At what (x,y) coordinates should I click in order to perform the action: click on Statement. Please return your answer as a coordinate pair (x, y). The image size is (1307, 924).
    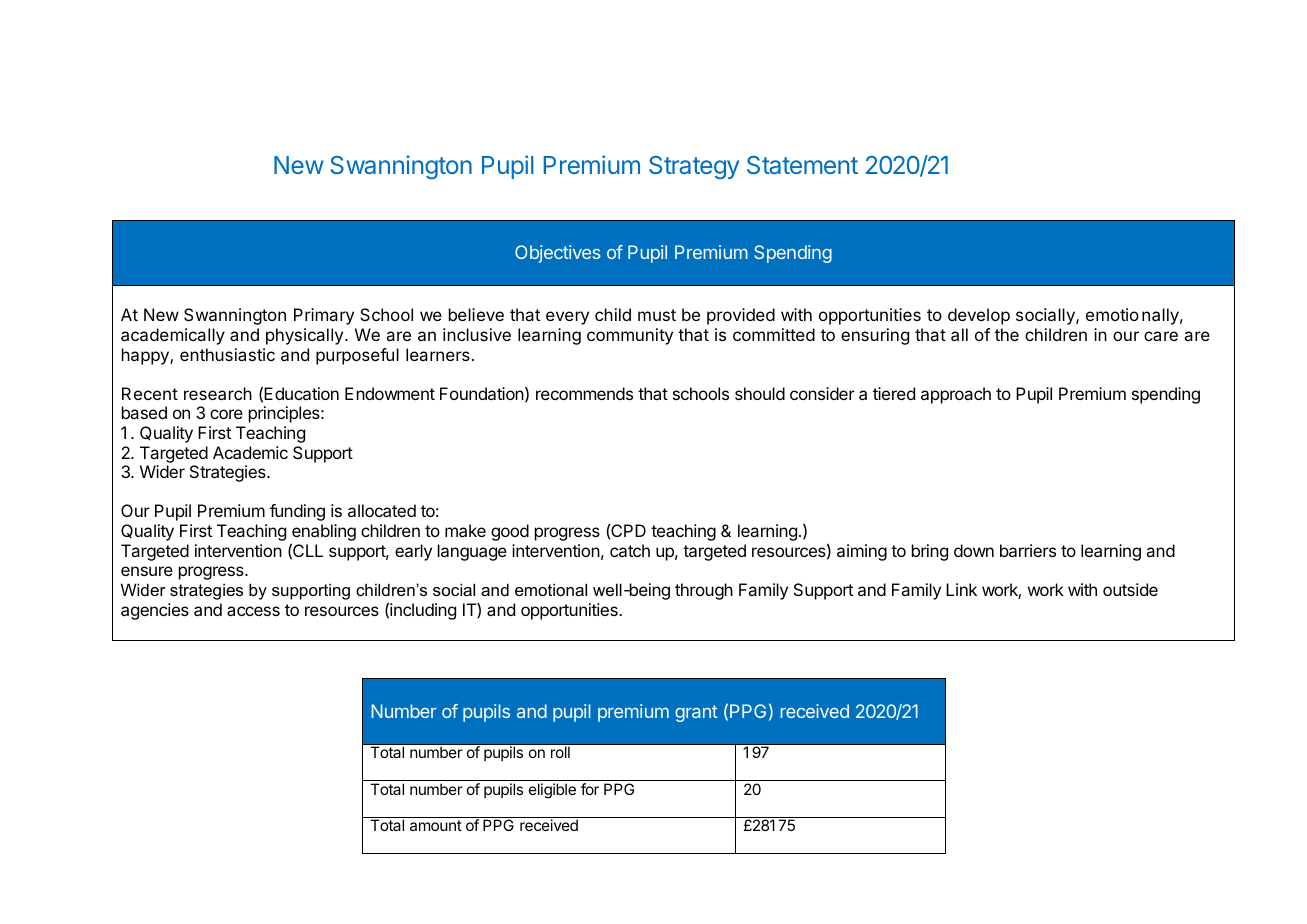
    Looking at the image, I should click on (802, 165).
